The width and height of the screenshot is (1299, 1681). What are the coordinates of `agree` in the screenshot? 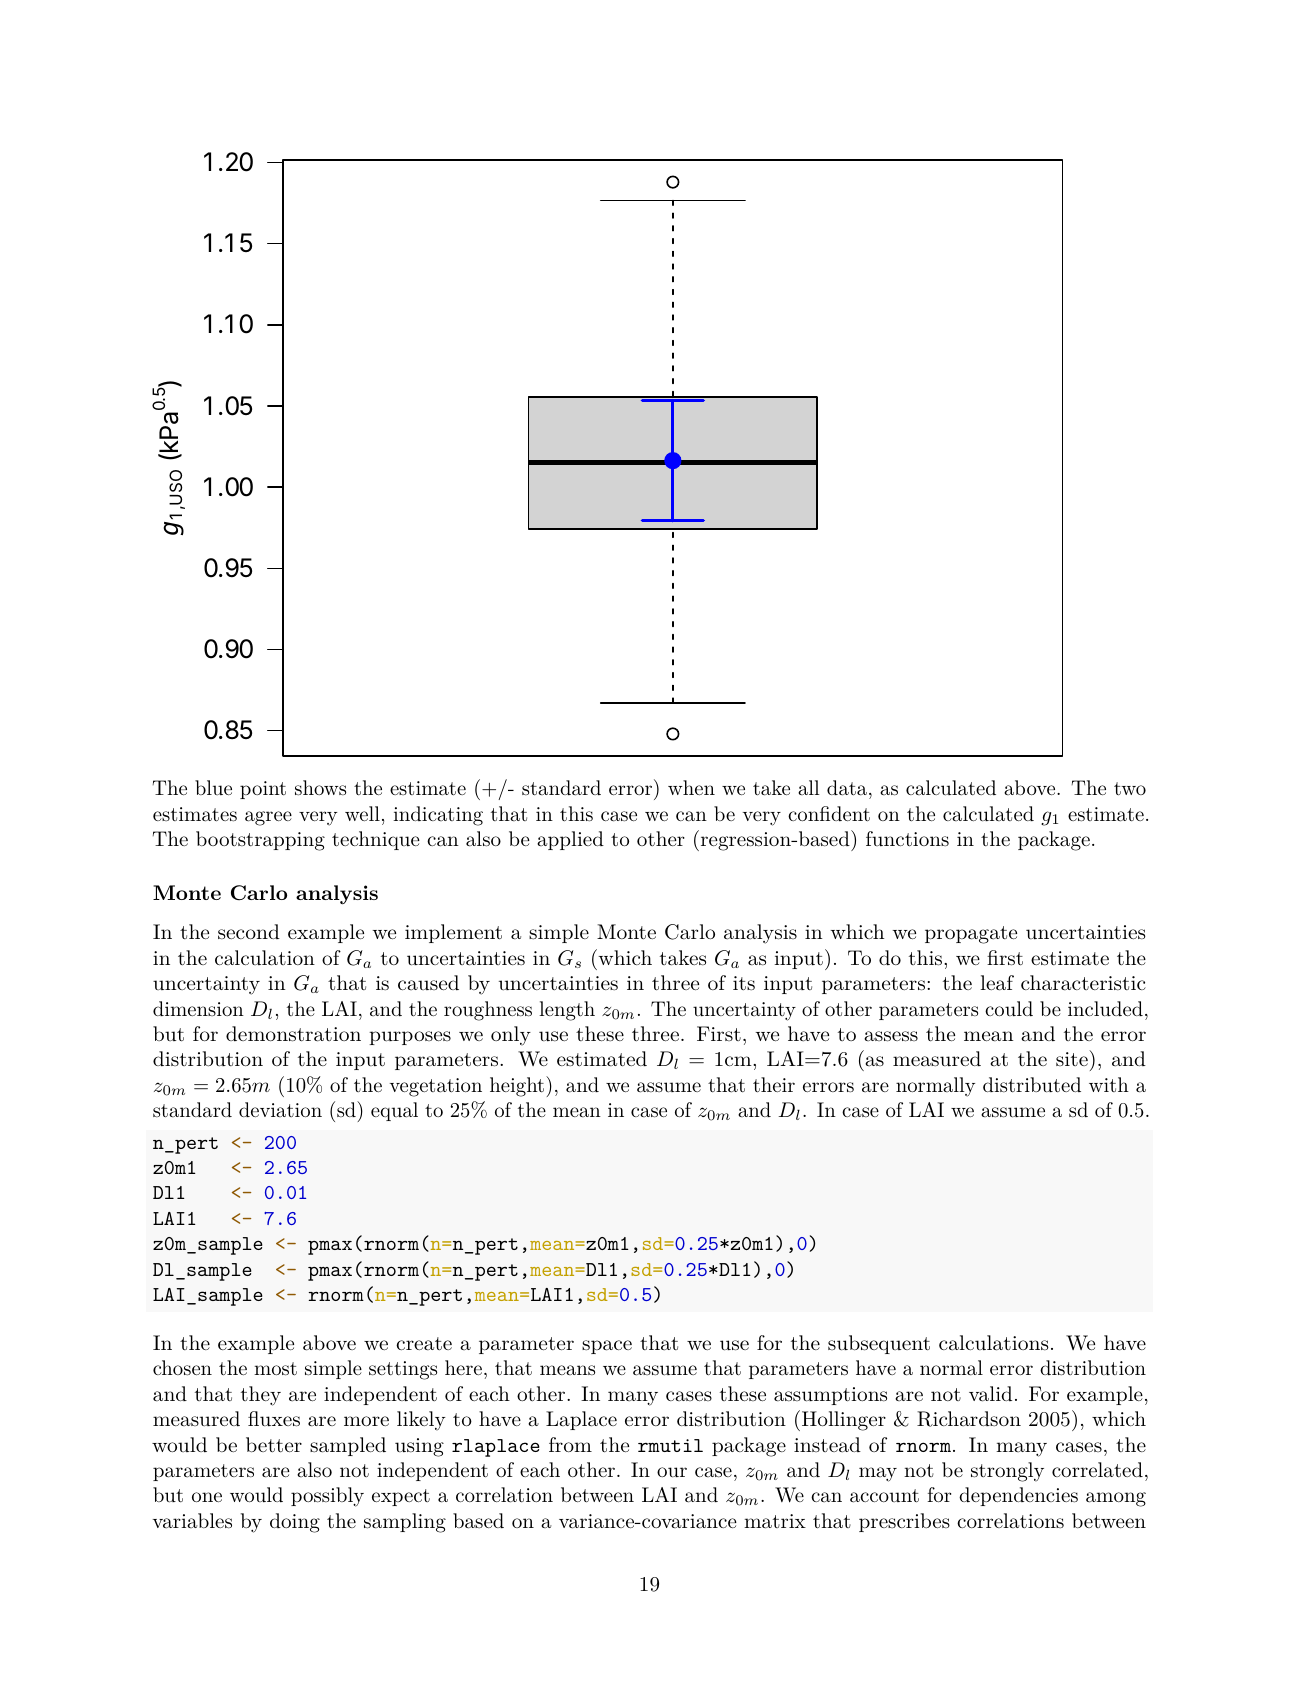 It's located at (268, 818).
